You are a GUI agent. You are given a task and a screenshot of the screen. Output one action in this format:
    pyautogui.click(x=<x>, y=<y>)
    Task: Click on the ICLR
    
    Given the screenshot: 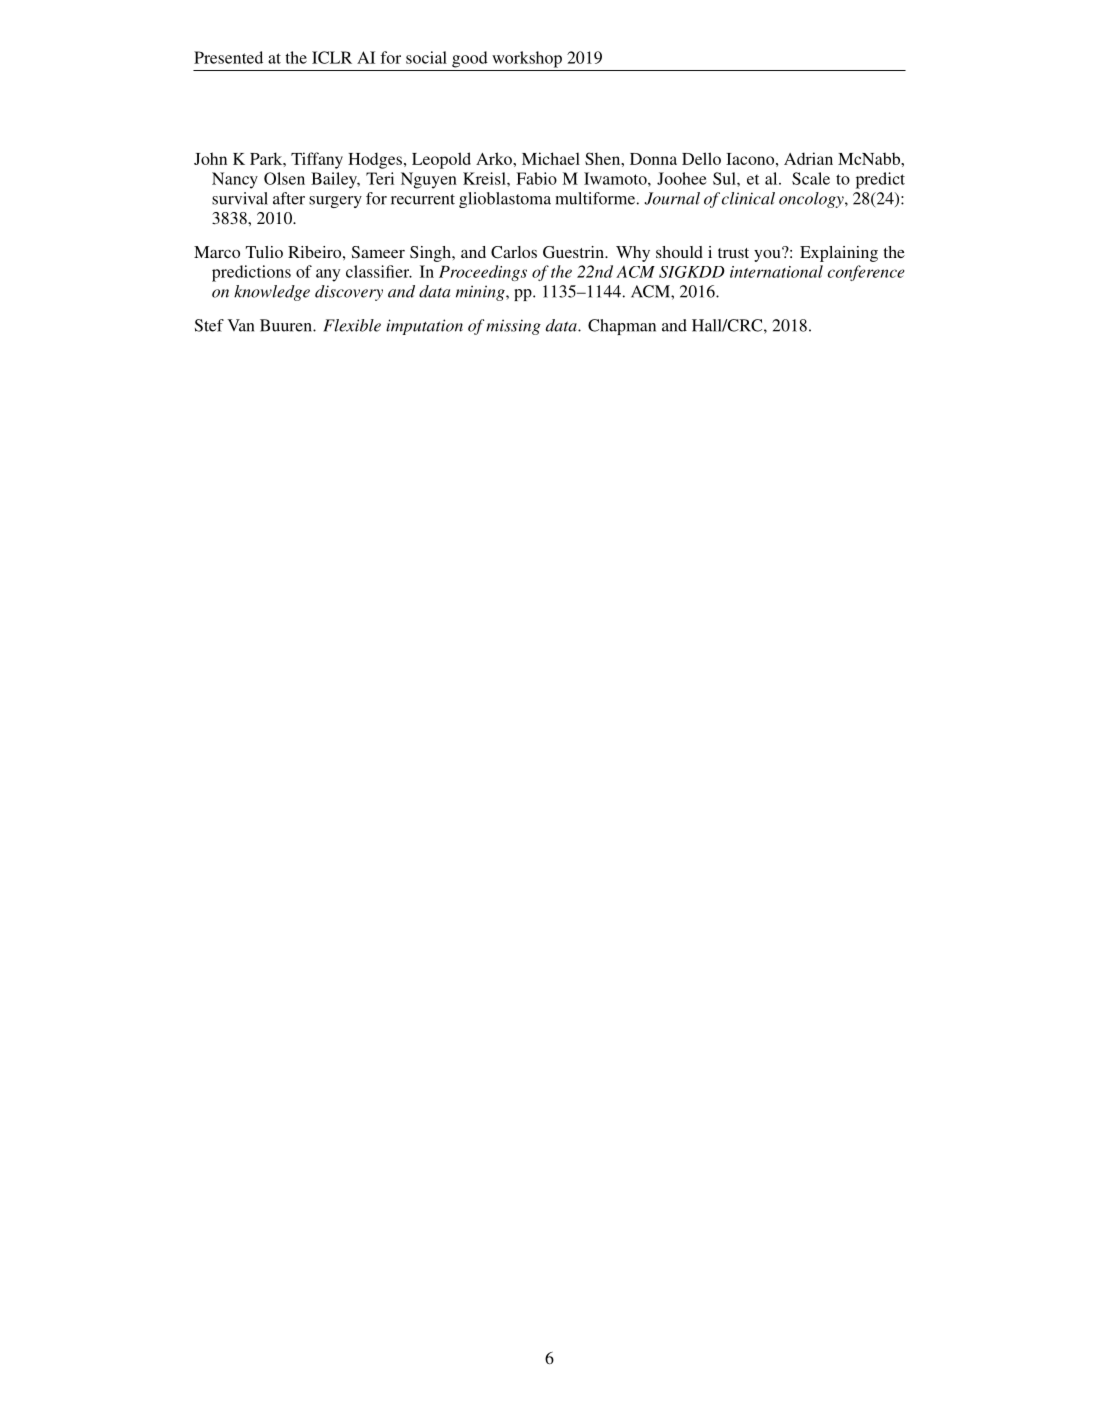 What is the action you would take?
    pyautogui.click(x=332, y=57)
